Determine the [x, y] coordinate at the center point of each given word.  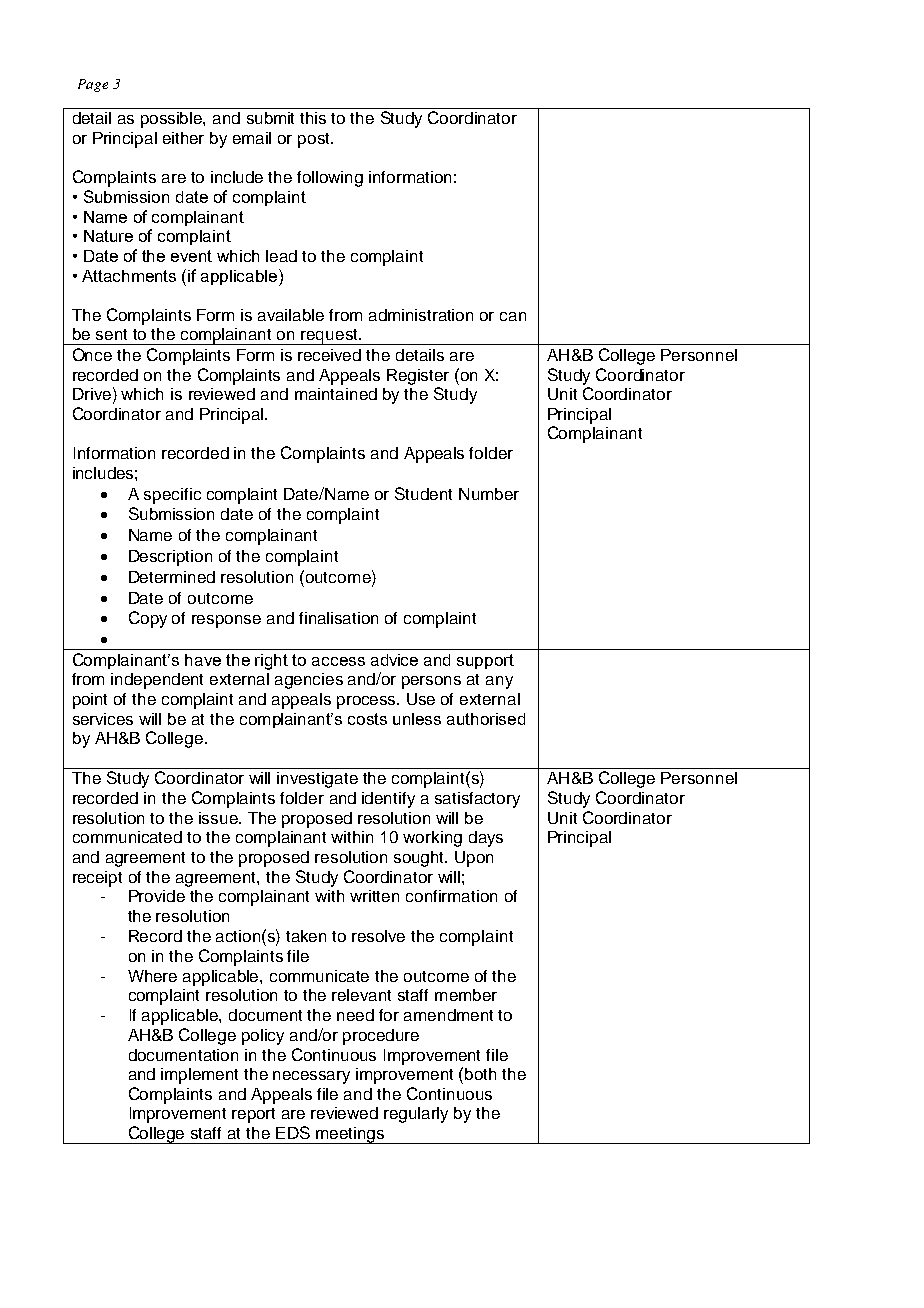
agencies [309, 681]
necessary [311, 1077]
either [183, 138]
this [313, 118]
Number [489, 494]
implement [199, 1076]
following [330, 179]
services [103, 719]
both [480, 1074]
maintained [336, 394]
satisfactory [477, 800]
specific [172, 496]
